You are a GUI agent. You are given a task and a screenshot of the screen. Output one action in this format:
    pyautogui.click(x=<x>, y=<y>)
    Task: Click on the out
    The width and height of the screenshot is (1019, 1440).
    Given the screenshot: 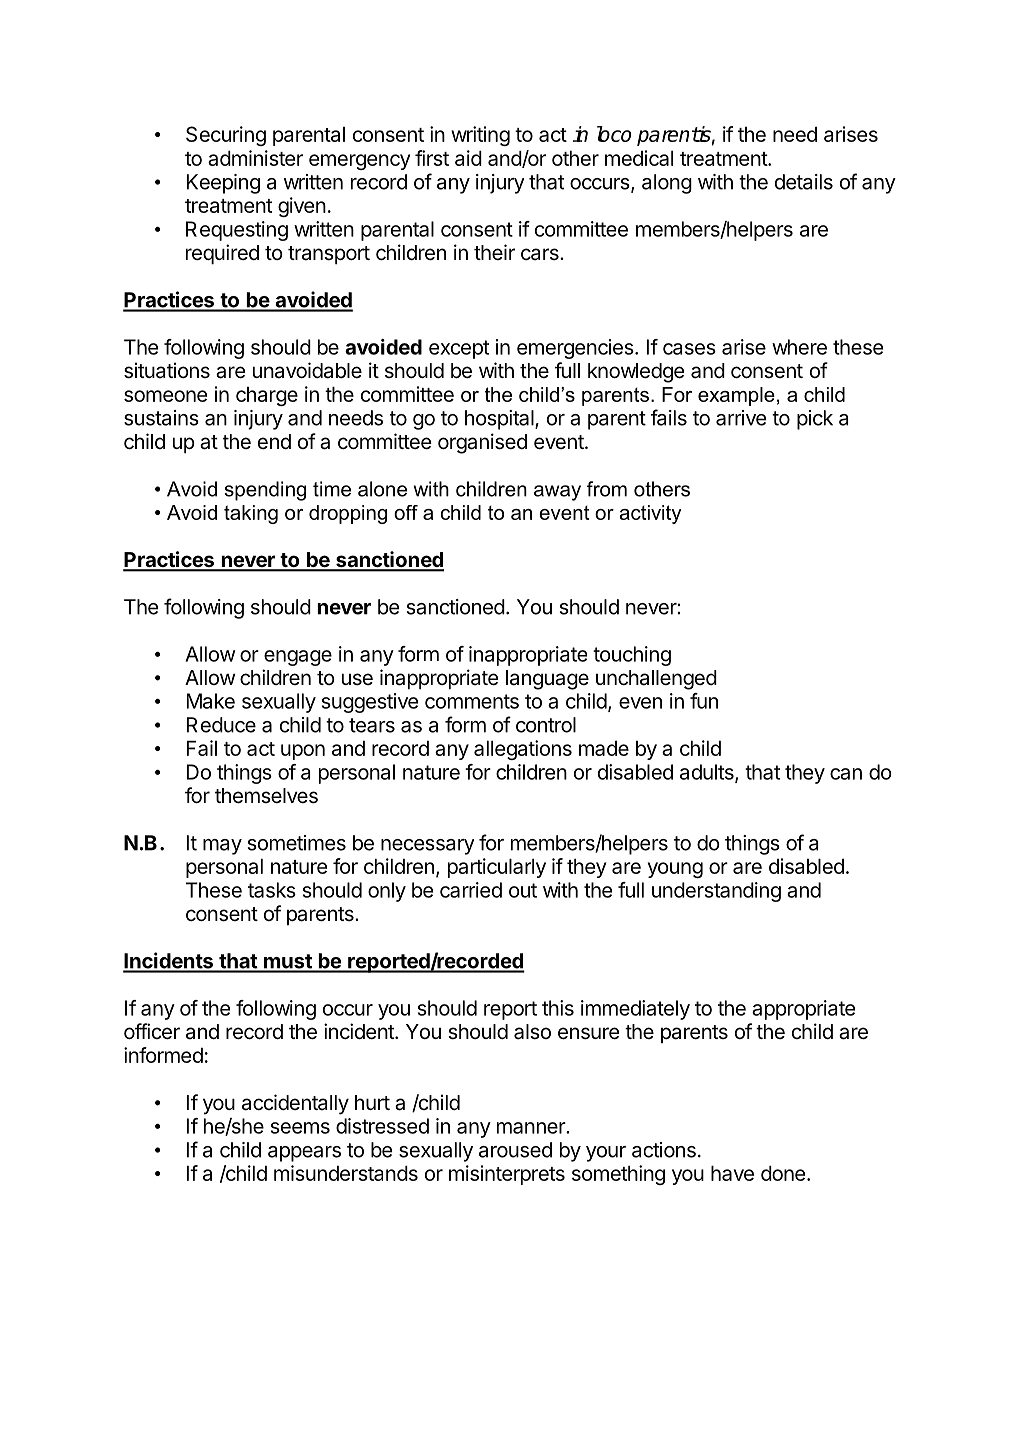 What is the action you would take?
    pyautogui.click(x=523, y=890)
